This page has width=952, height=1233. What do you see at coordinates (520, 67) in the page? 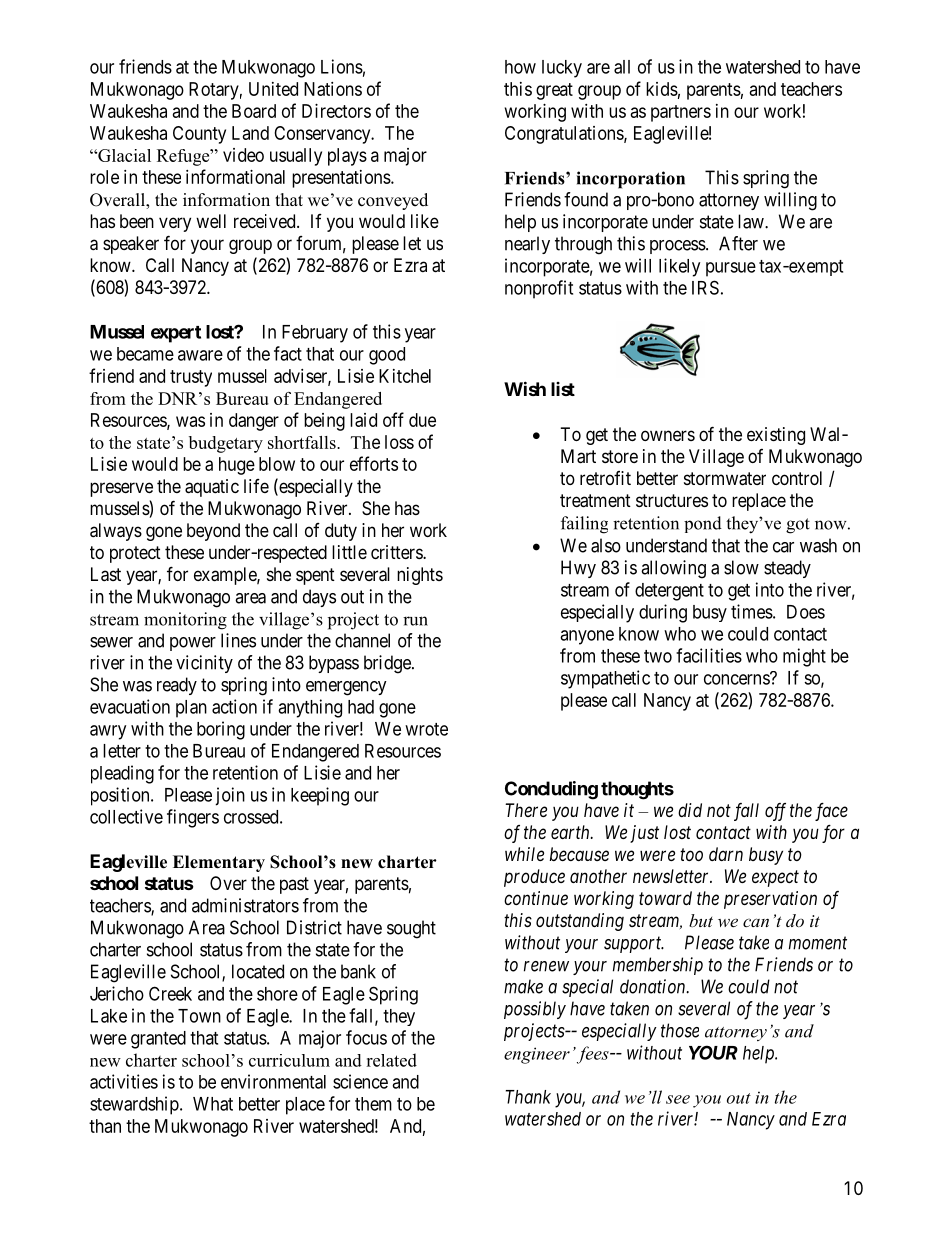
I see `how` at bounding box center [520, 67].
